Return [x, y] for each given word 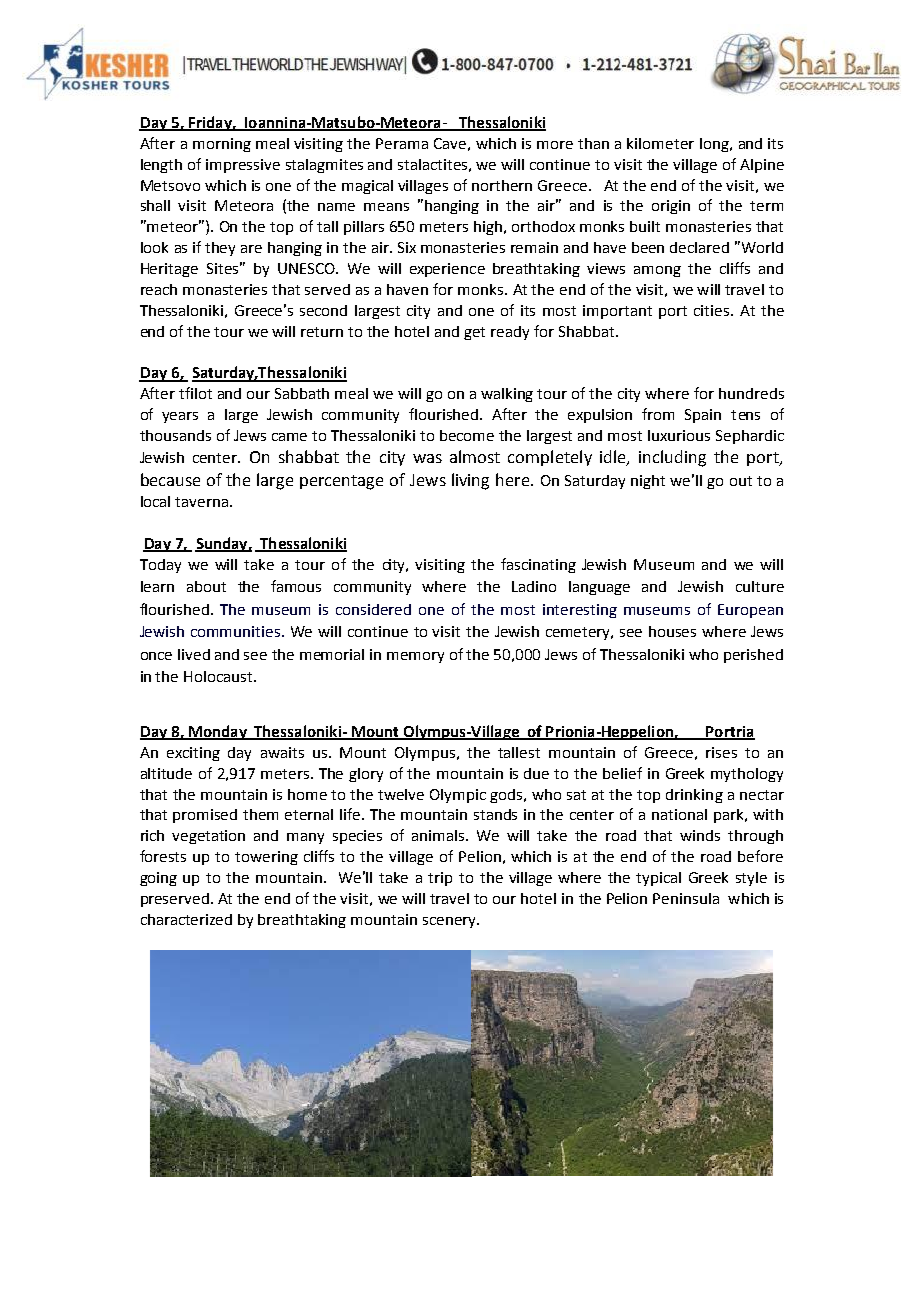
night [648, 482]
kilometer [660, 143]
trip [440, 879]
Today [160, 566]
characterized [186, 919]
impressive [243, 166]
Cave [450, 143]
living [470, 481]
